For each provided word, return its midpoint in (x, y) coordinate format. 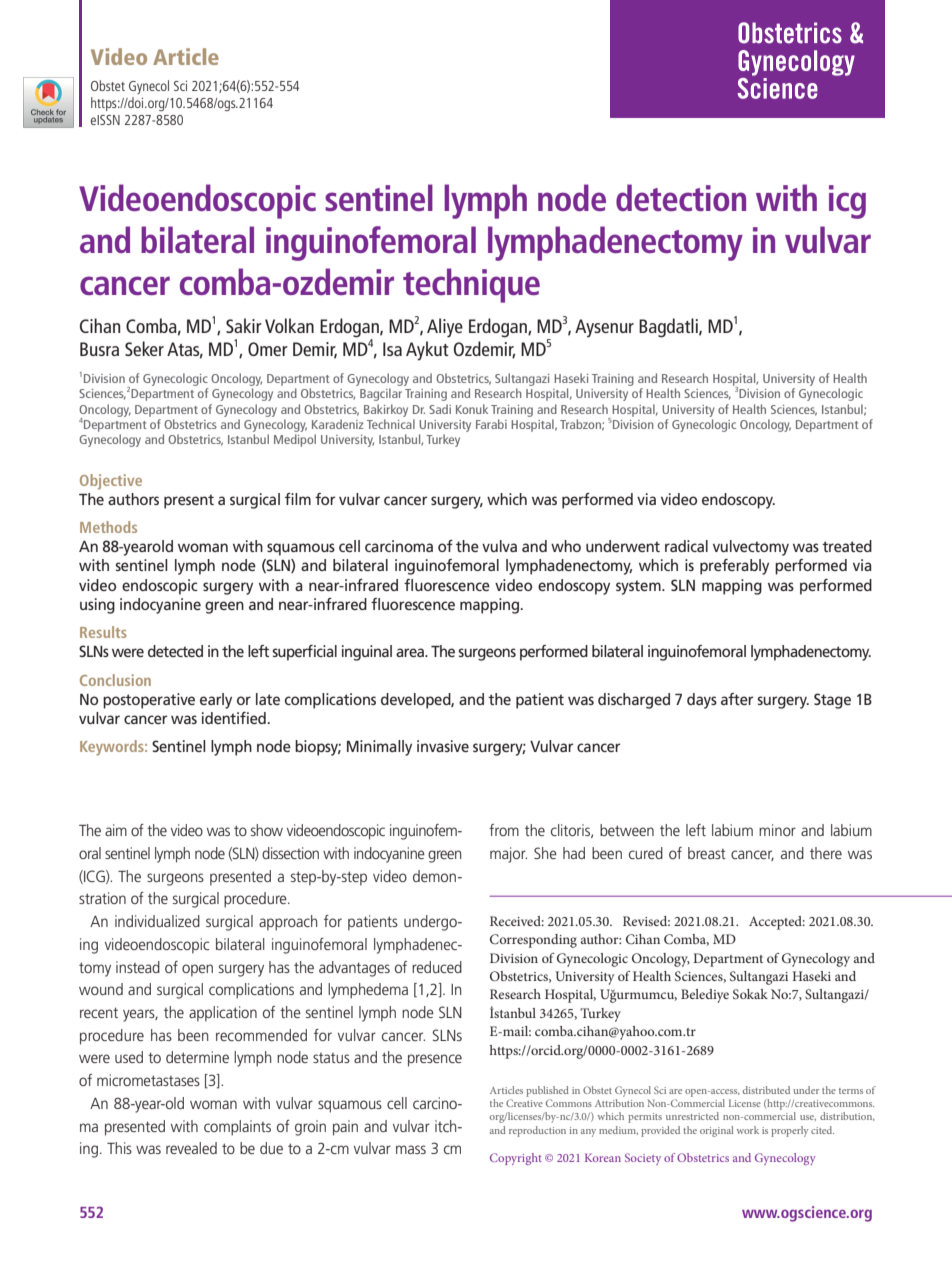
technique (471, 285)
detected (175, 651)
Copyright (516, 1159)
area (411, 652)
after (737, 699)
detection (681, 197)
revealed (191, 1148)
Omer (268, 349)
